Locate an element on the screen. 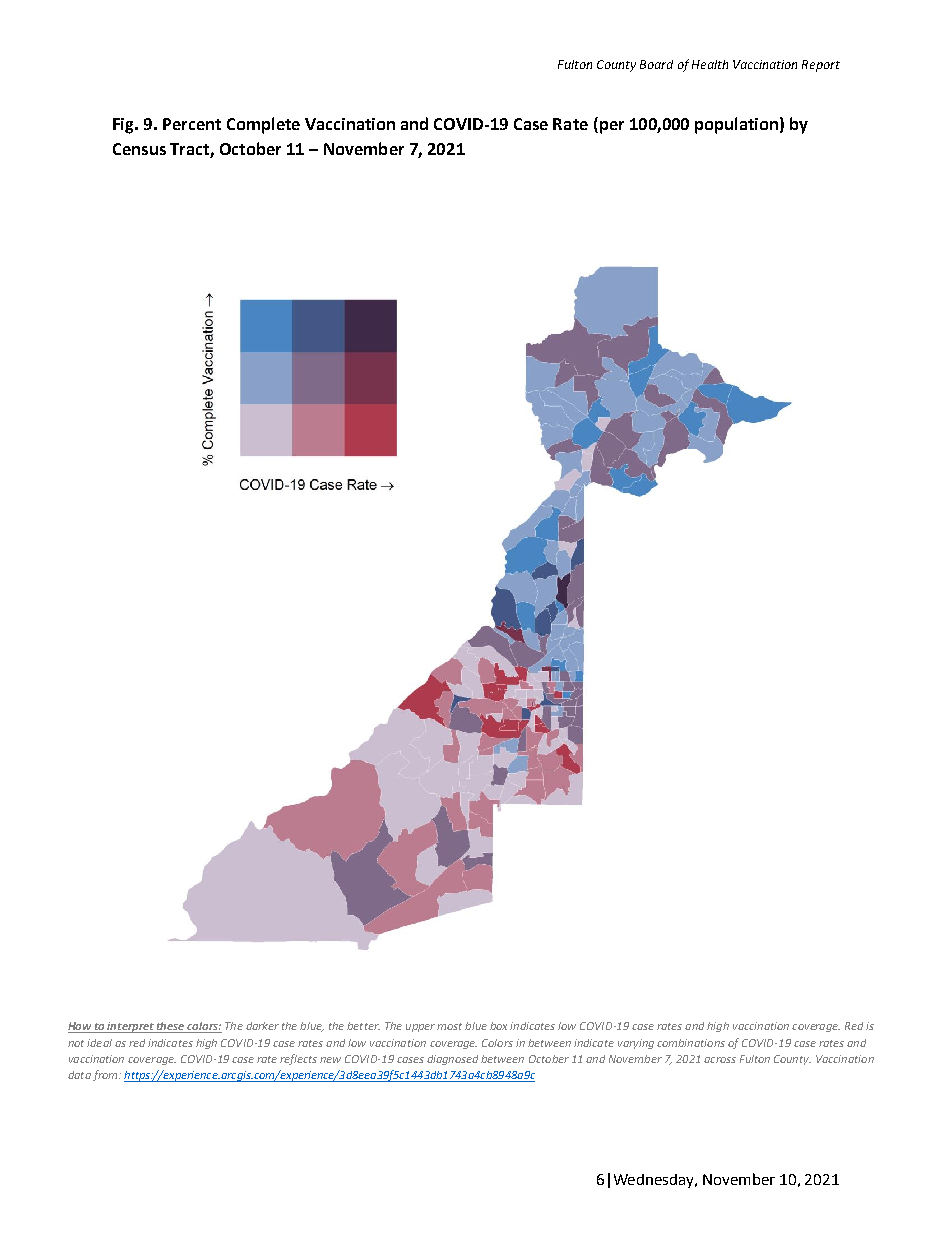 Image resolution: width=952 pixels, height=1233 pixels. Health is located at coordinates (710, 64).
